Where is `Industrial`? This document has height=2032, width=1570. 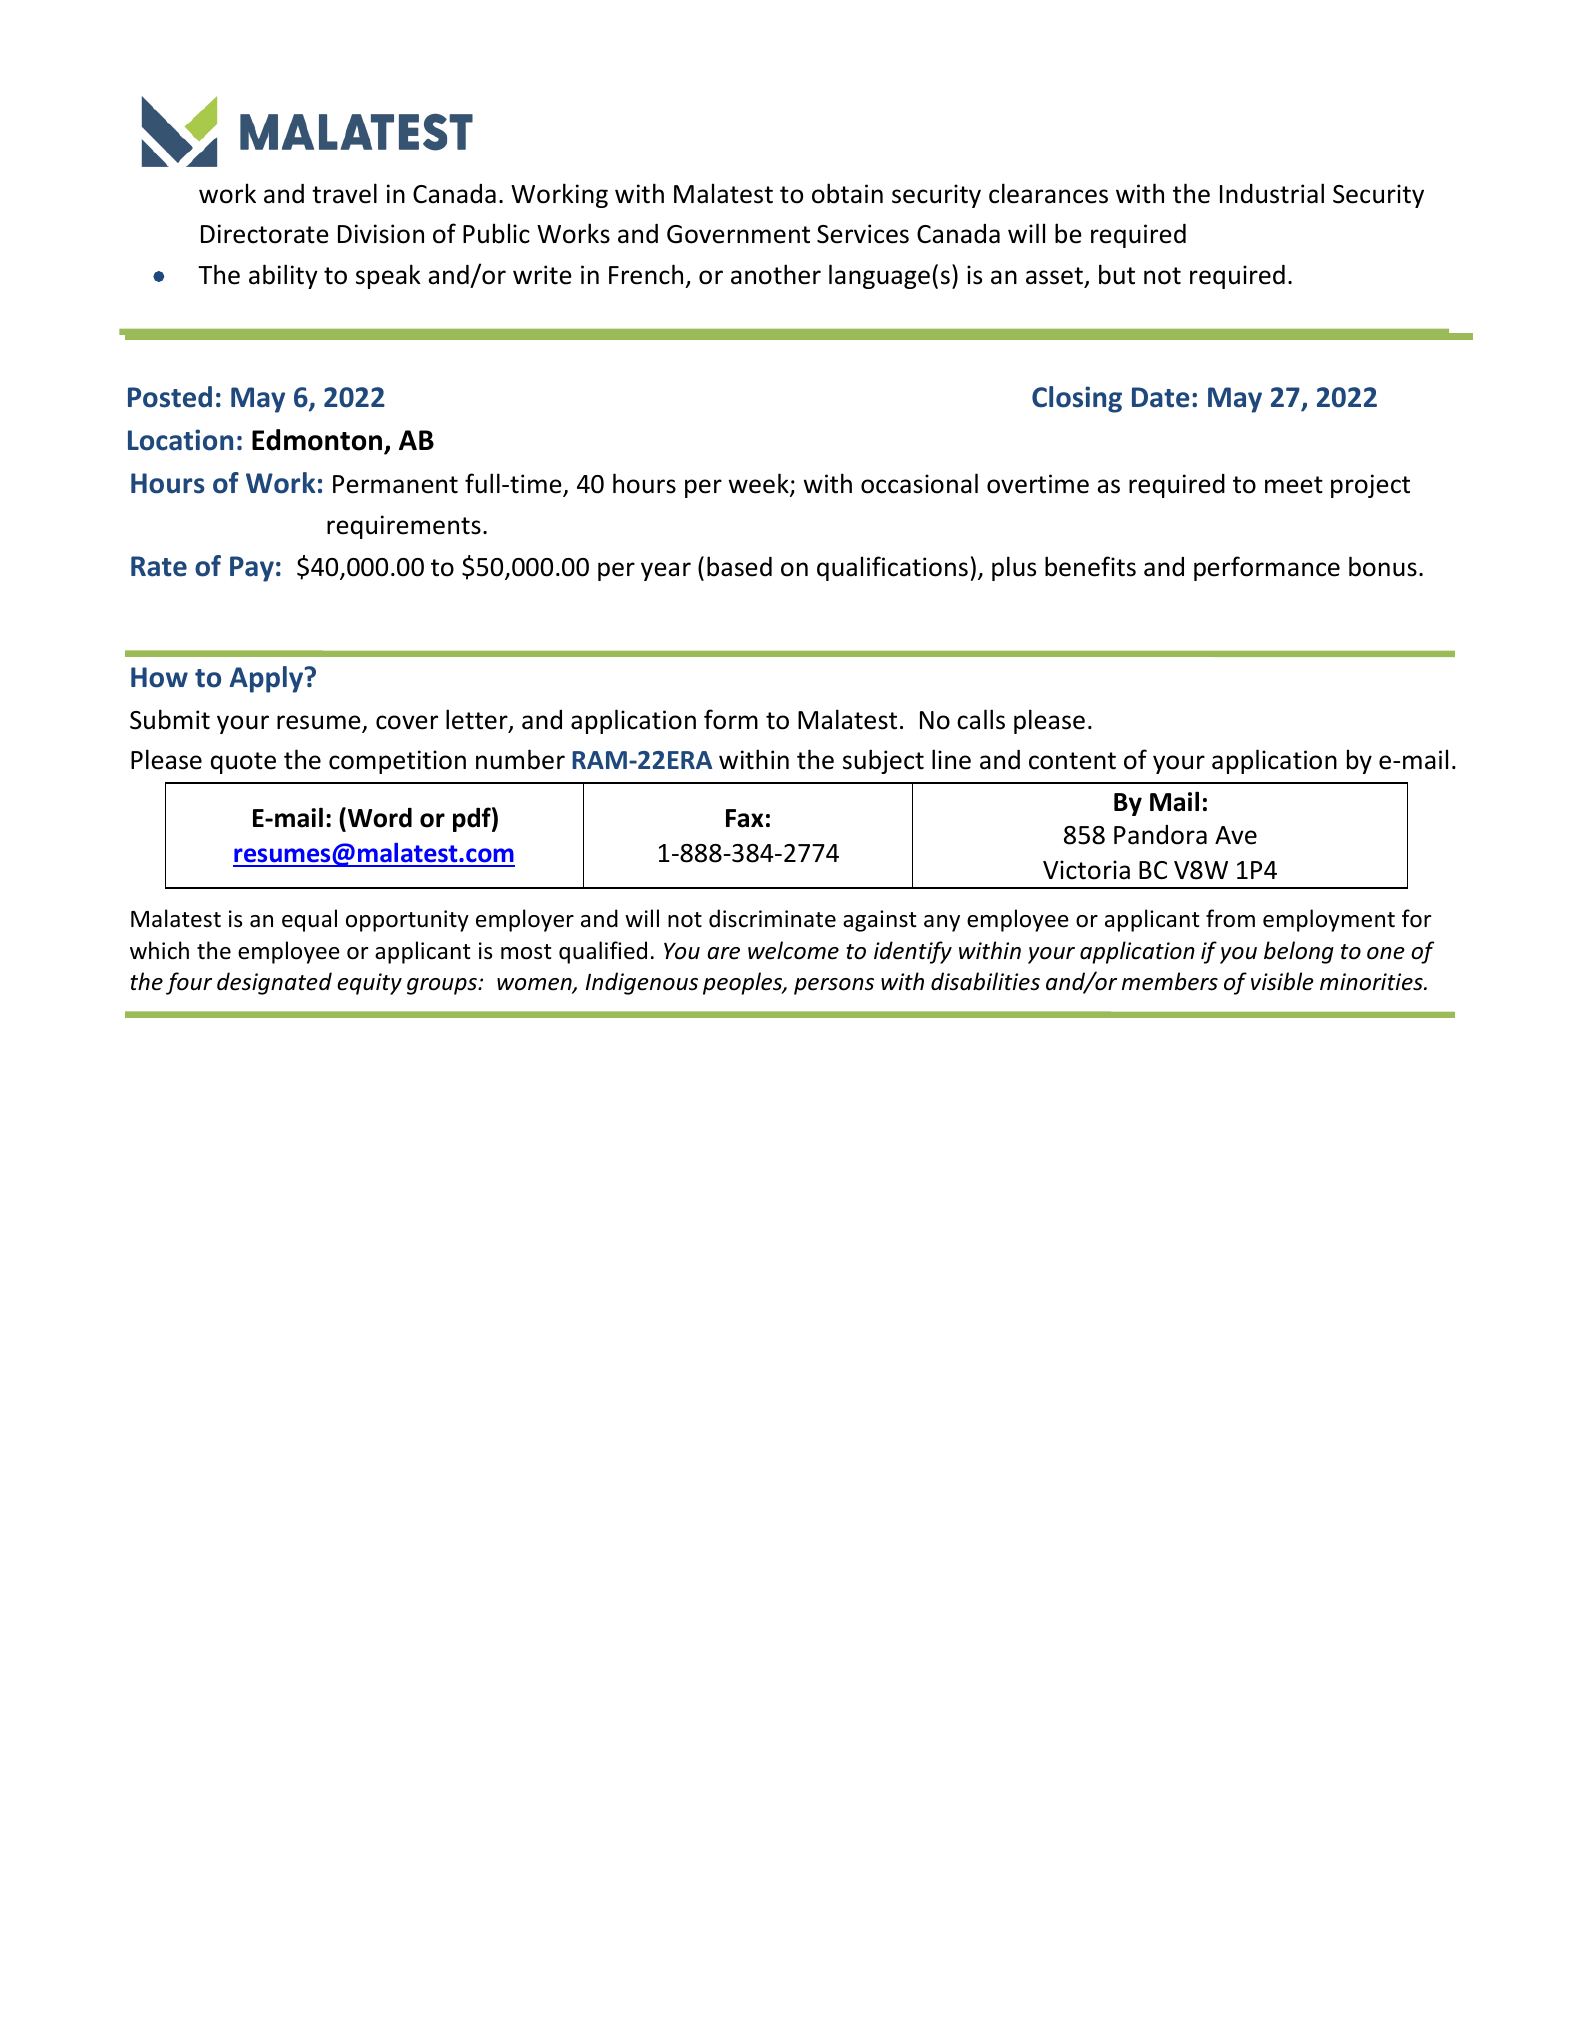 Industrial is located at coordinates (1272, 193).
